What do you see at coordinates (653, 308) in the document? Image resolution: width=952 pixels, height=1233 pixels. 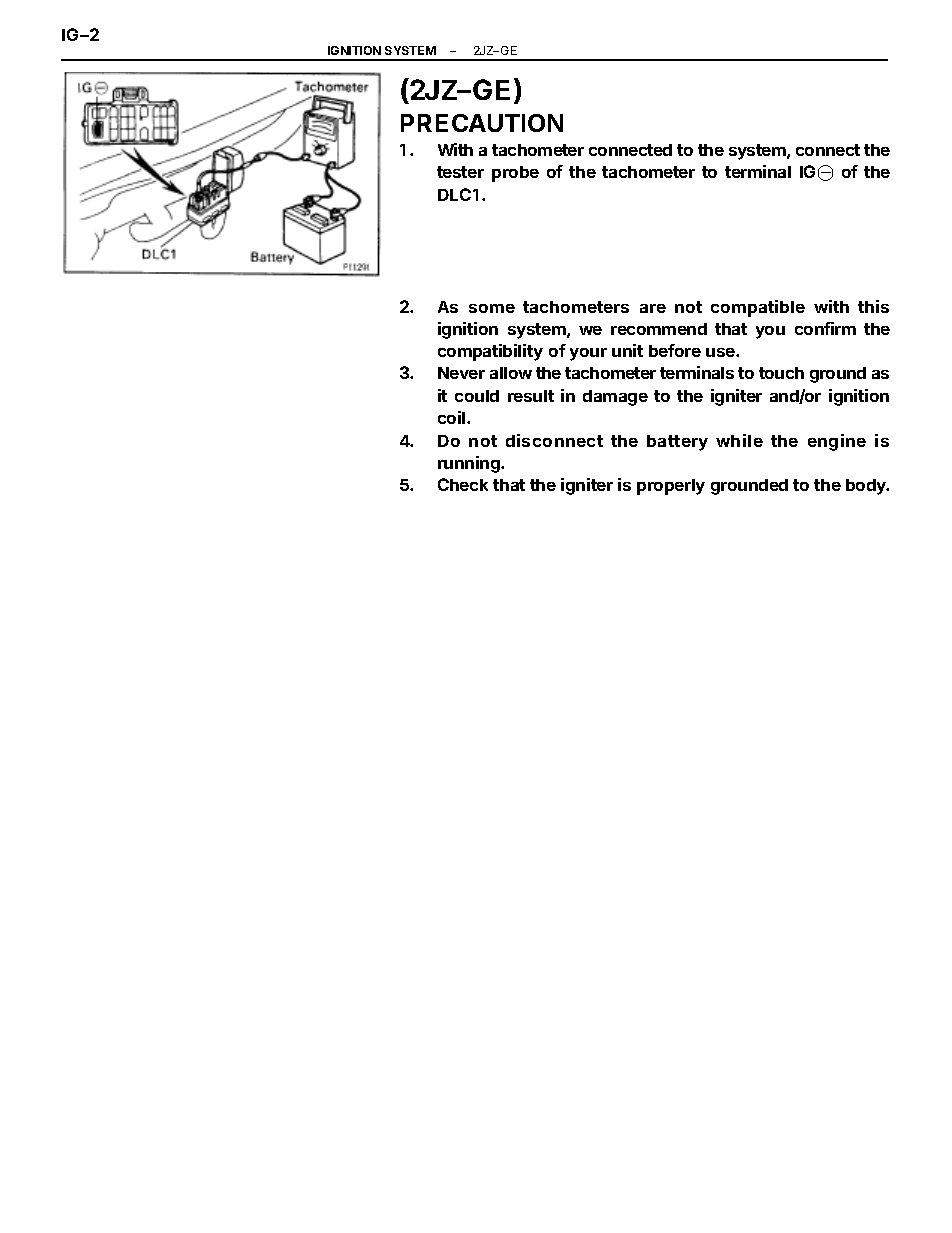 I see `are` at bounding box center [653, 308].
